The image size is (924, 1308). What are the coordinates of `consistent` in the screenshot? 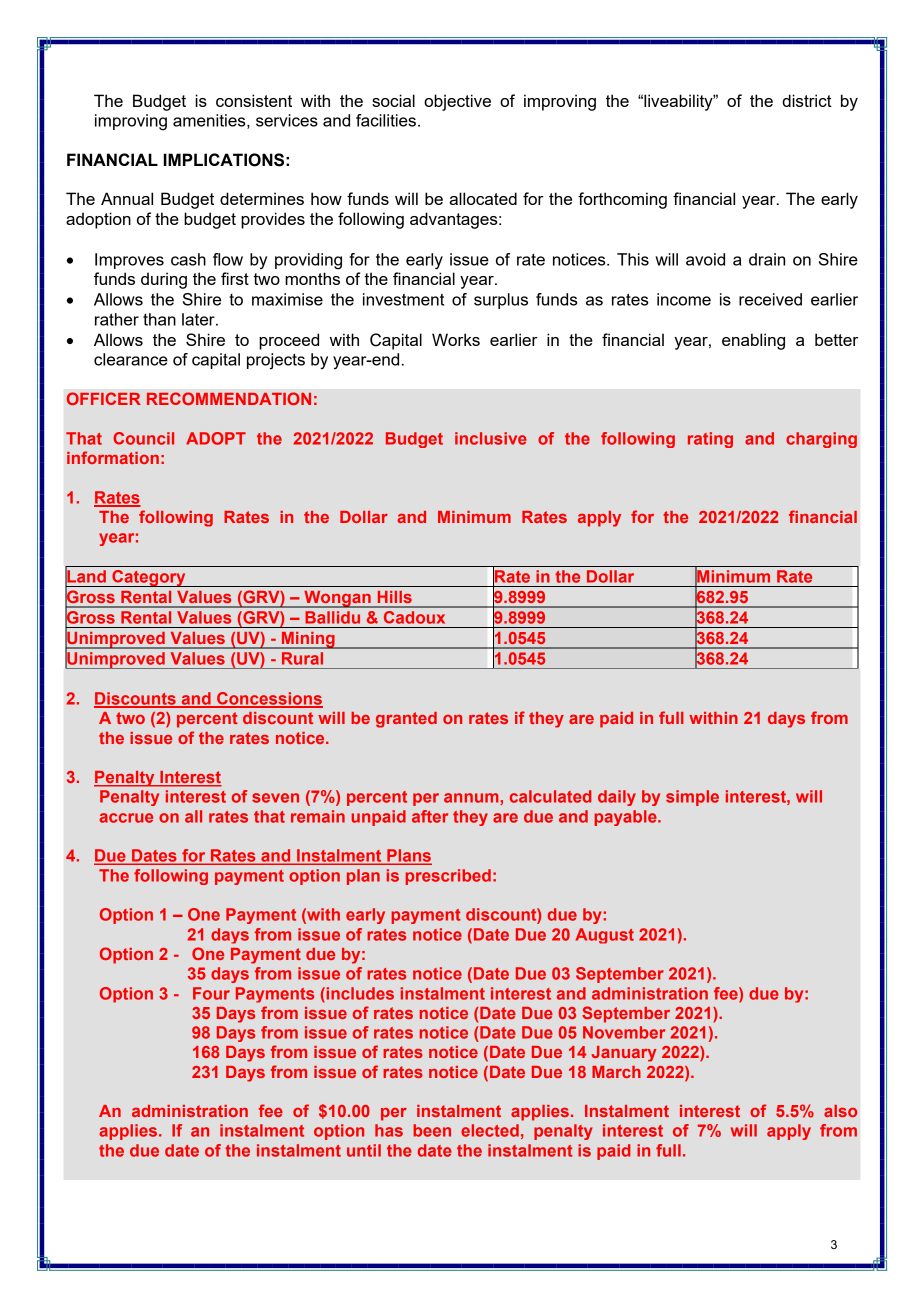 It's located at (254, 100).
